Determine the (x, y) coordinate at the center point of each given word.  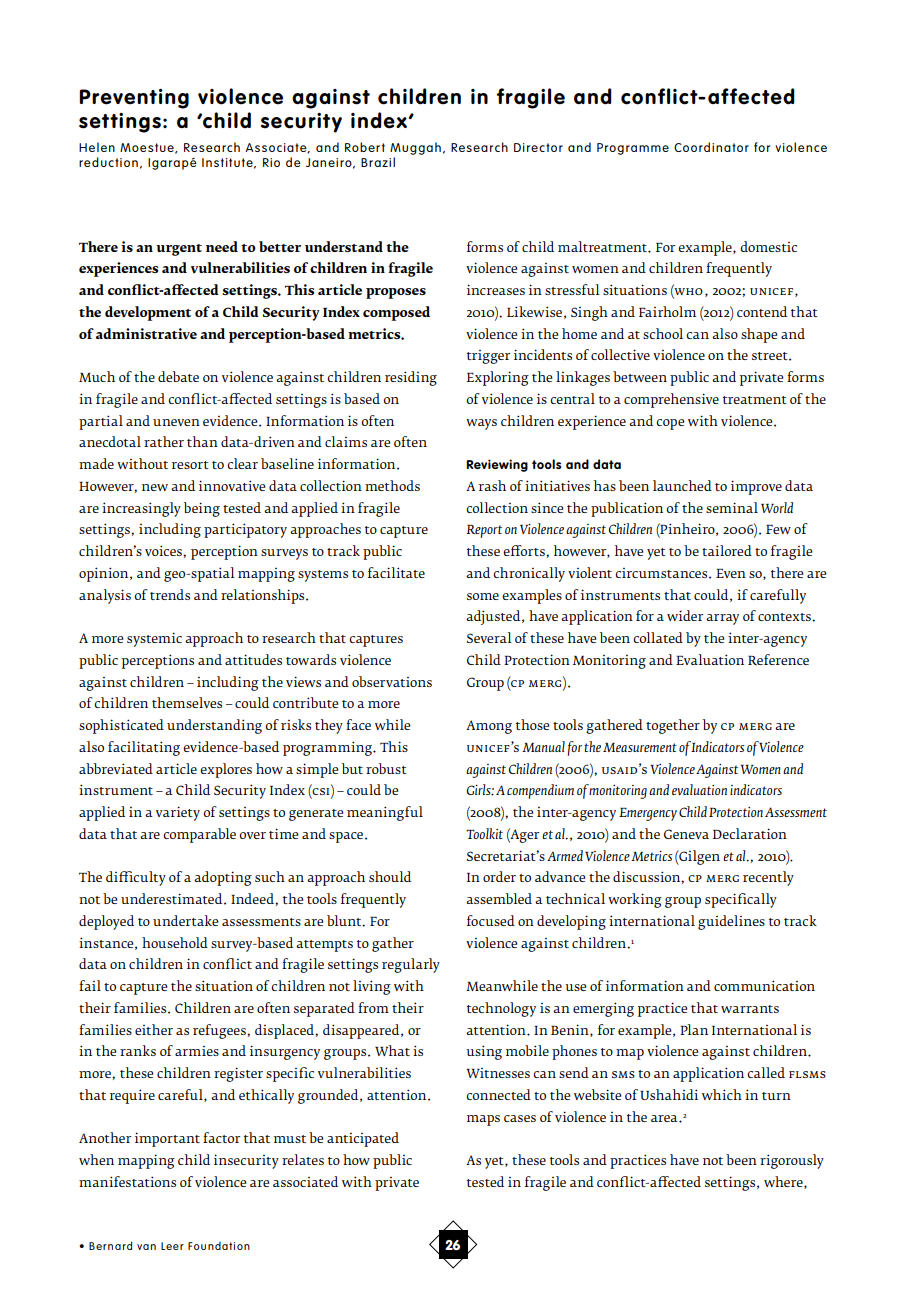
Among (489, 727)
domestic (768, 246)
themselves (187, 702)
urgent (179, 250)
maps (483, 1120)
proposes (396, 293)
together (673, 726)
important (167, 1139)
